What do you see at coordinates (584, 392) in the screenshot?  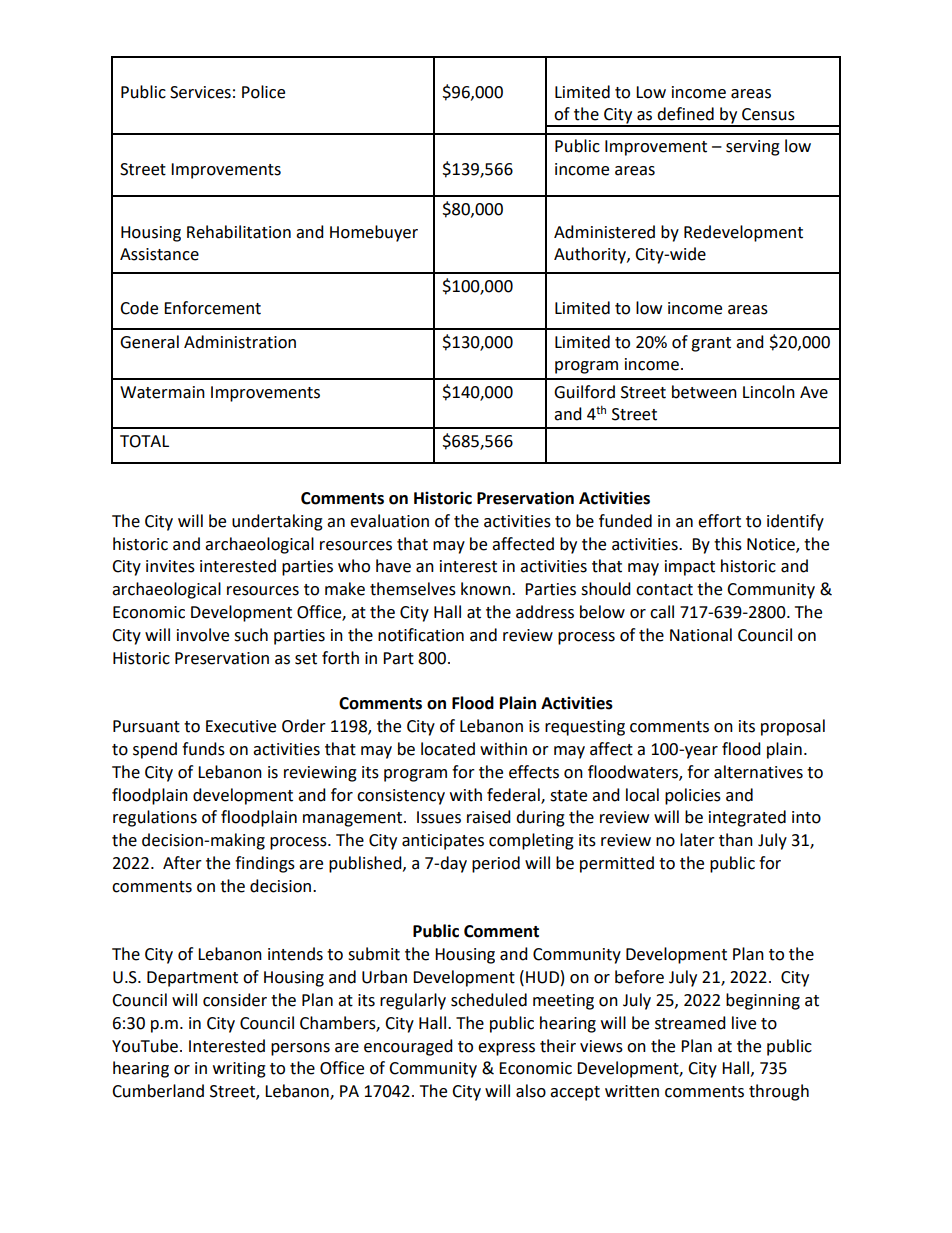 I see `Guilford` at bounding box center [584, 392].
